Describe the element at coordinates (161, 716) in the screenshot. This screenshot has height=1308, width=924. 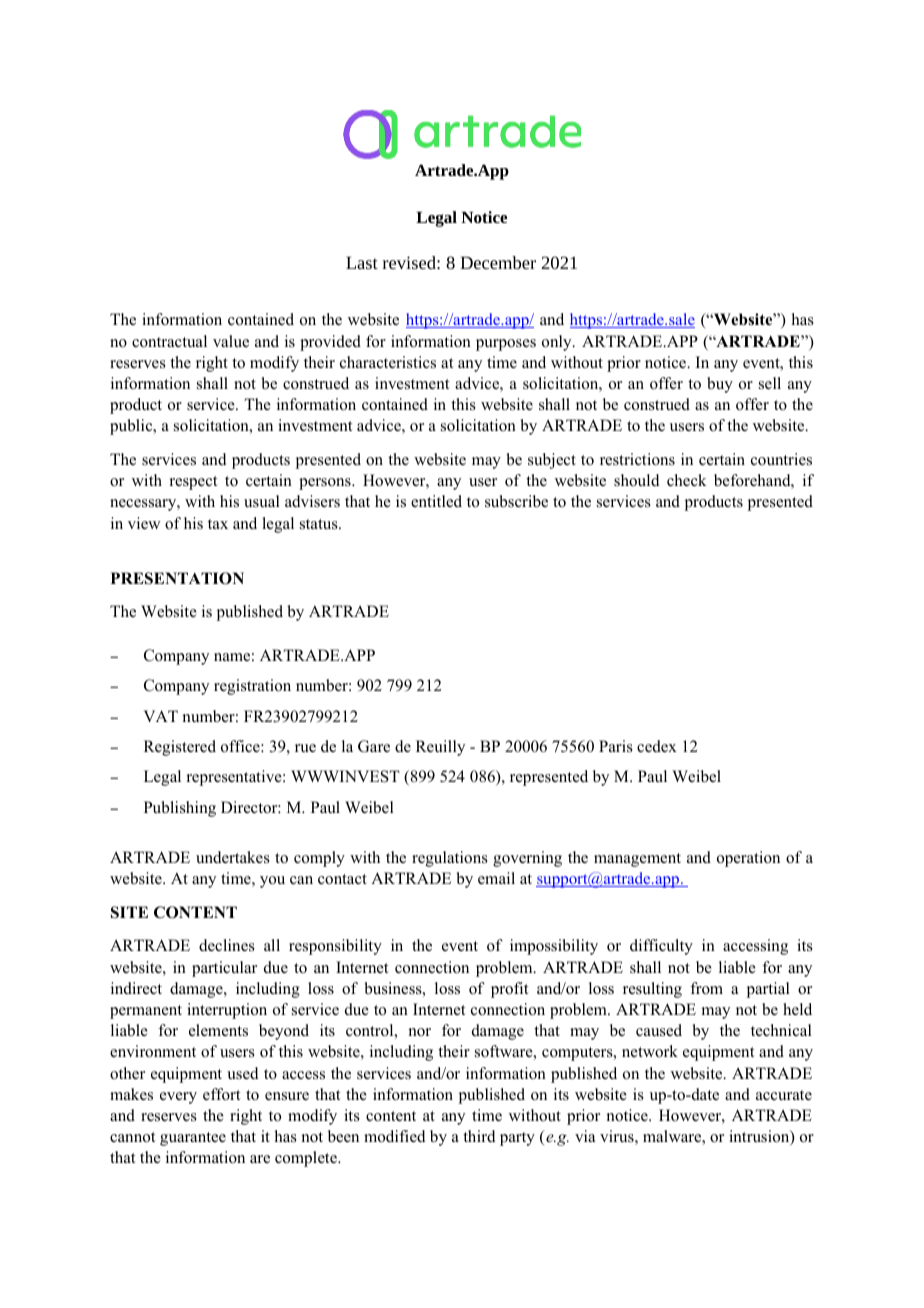
I see `VAT` at that location.
